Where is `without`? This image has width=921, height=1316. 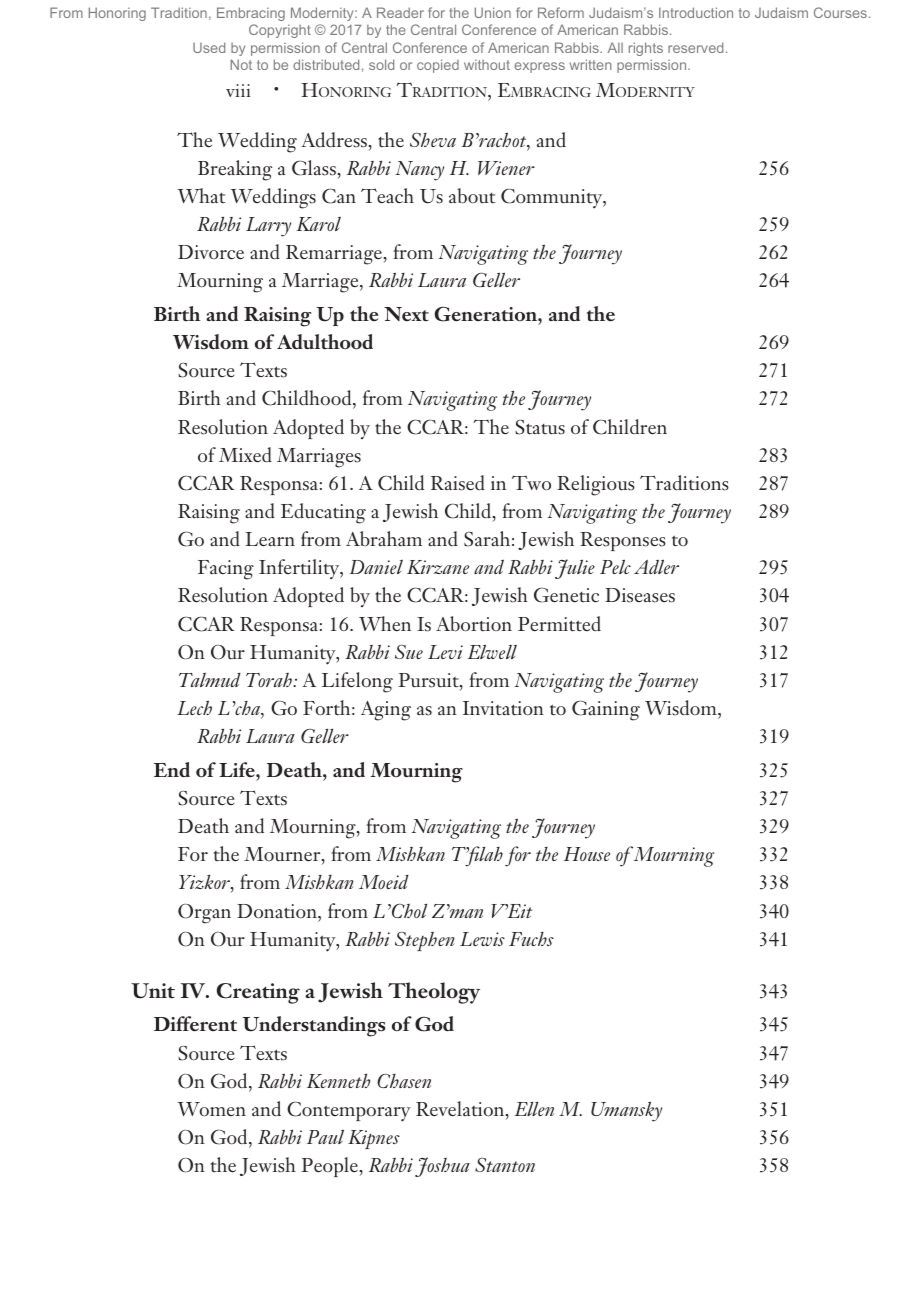 without is located at coordinates (487, 65).
